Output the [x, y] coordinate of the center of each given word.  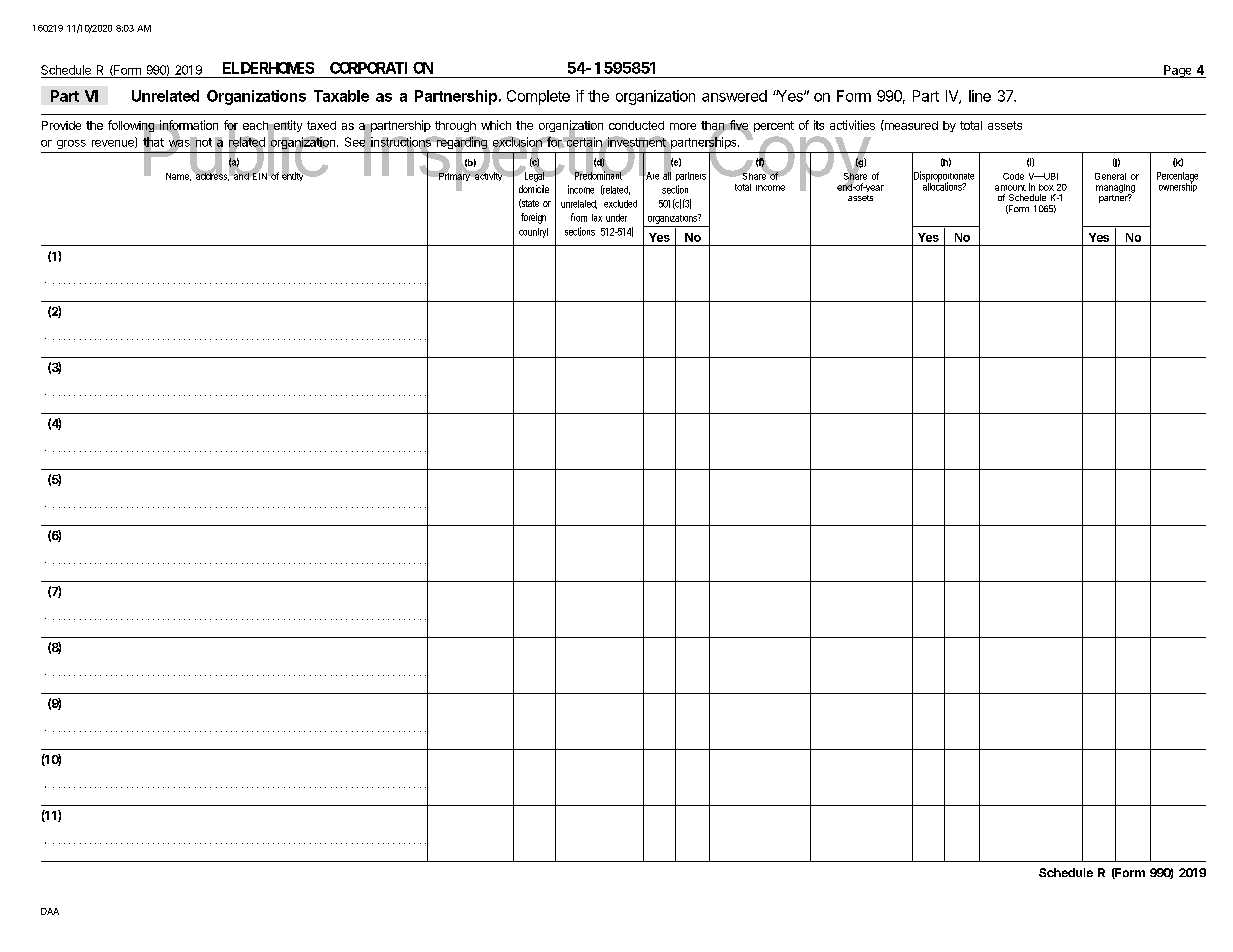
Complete [538, 97]
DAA [50, 911]
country [533, 233]
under [616, 218]
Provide [61, 125]
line [980, 96]
